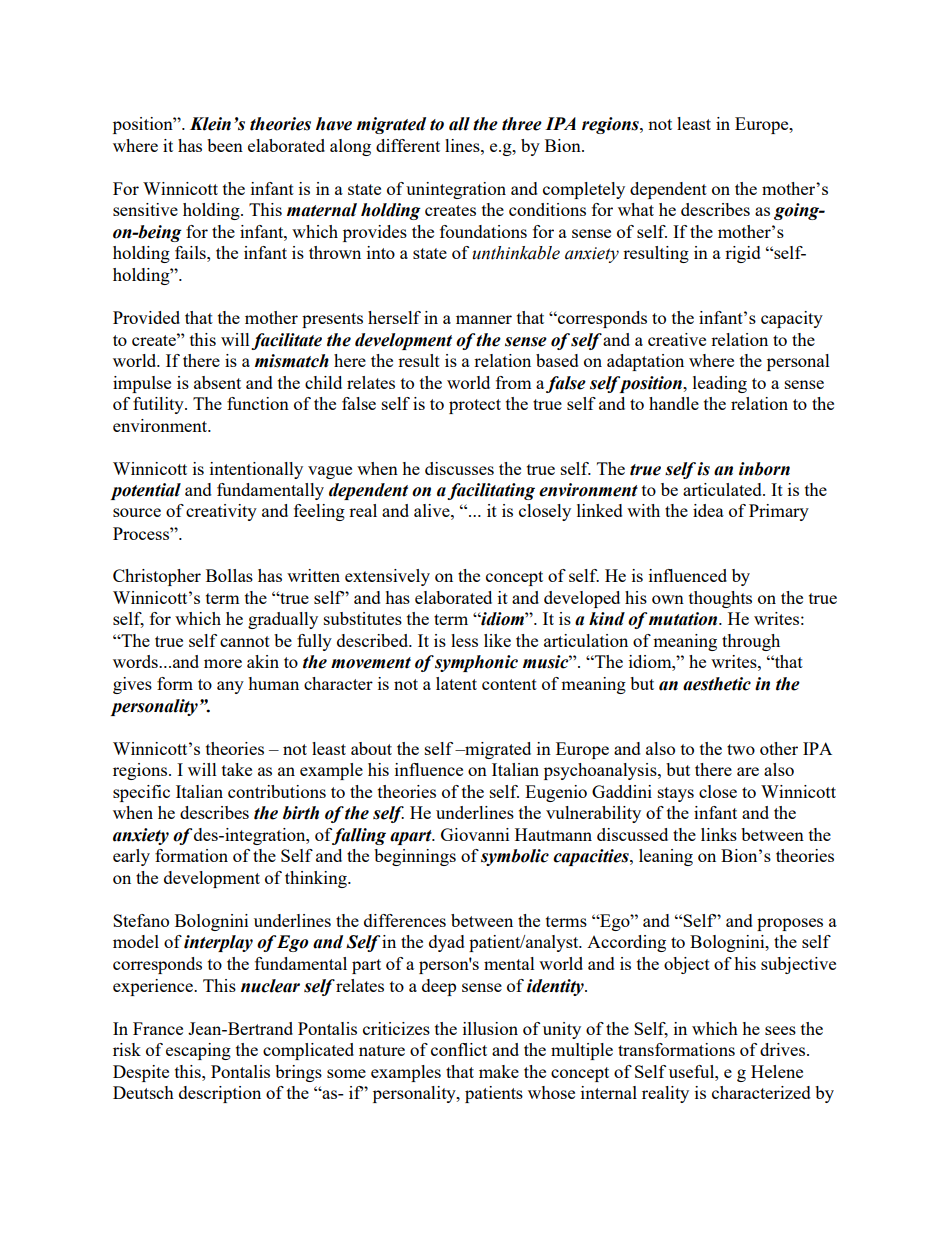 The image size is (952, 1233). I want to click on escaping, so click(198, 1051).
